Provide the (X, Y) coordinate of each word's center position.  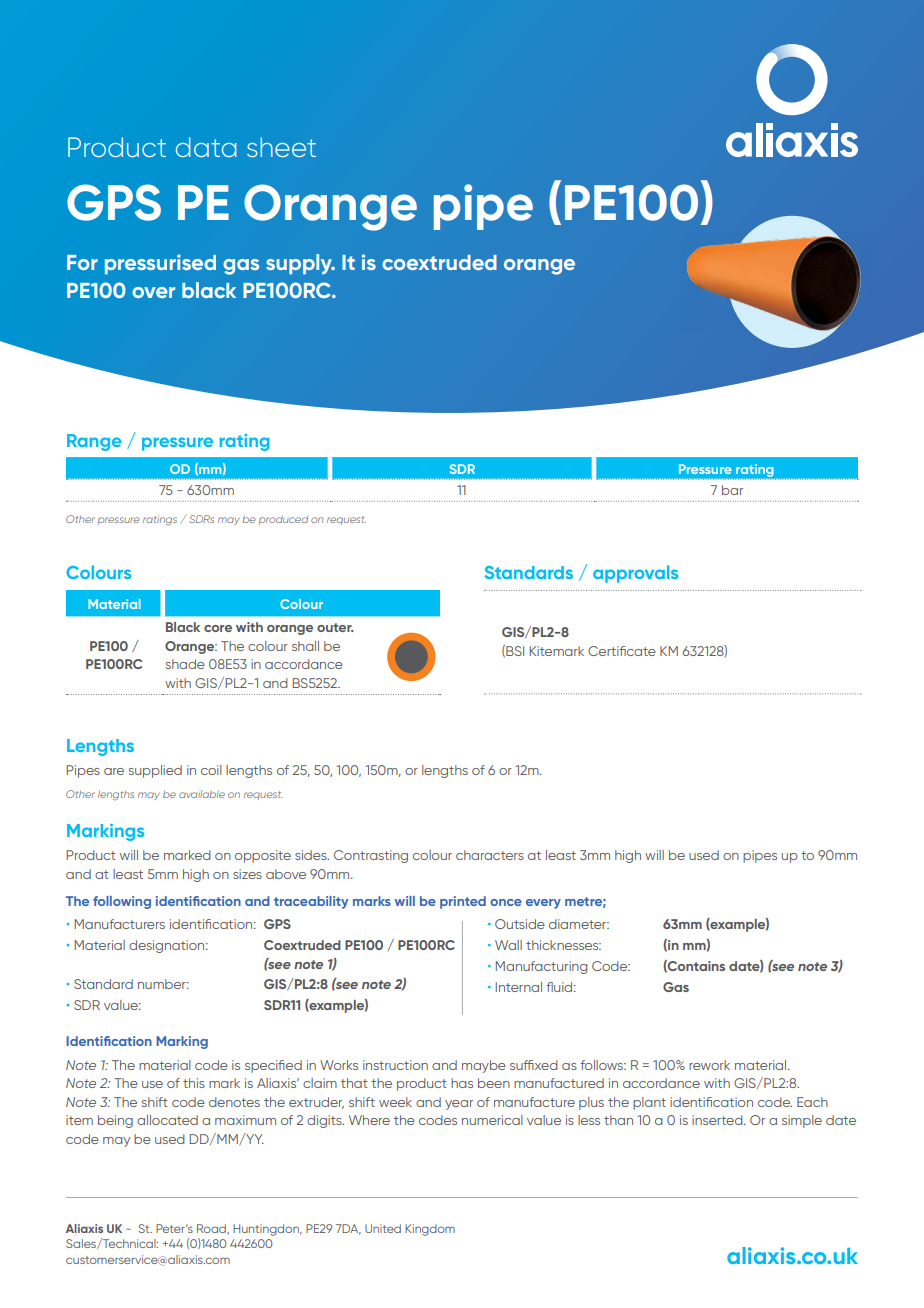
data (206, 147)
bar (732, 490)
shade (185, 664)
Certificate (622, 651)
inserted (718, 1120)
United (383, 1228)
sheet (281, 147)
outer (335, 627)
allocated (167, 1120)
